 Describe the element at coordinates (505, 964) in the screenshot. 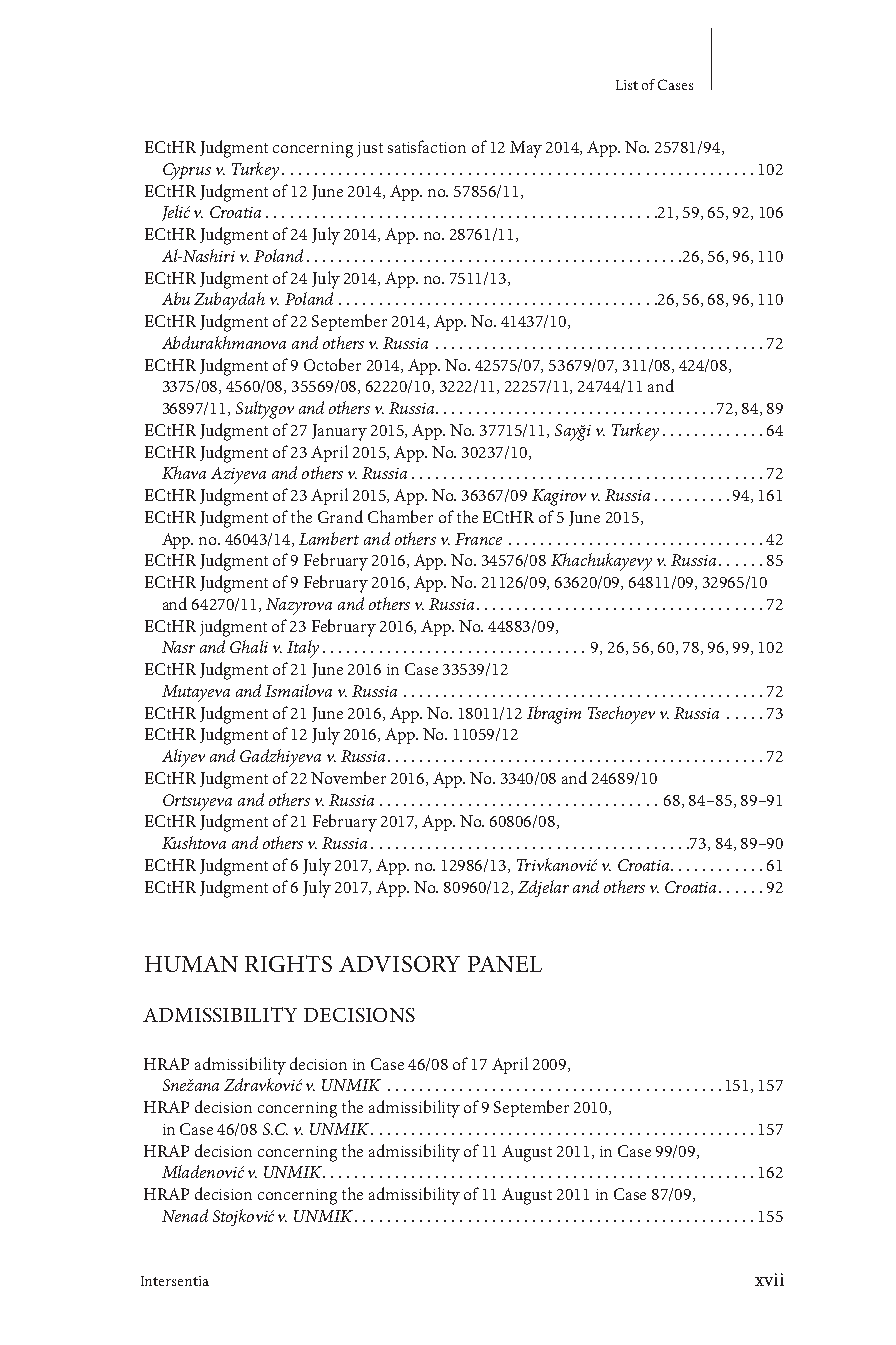

I see `PANEL` at that location.
